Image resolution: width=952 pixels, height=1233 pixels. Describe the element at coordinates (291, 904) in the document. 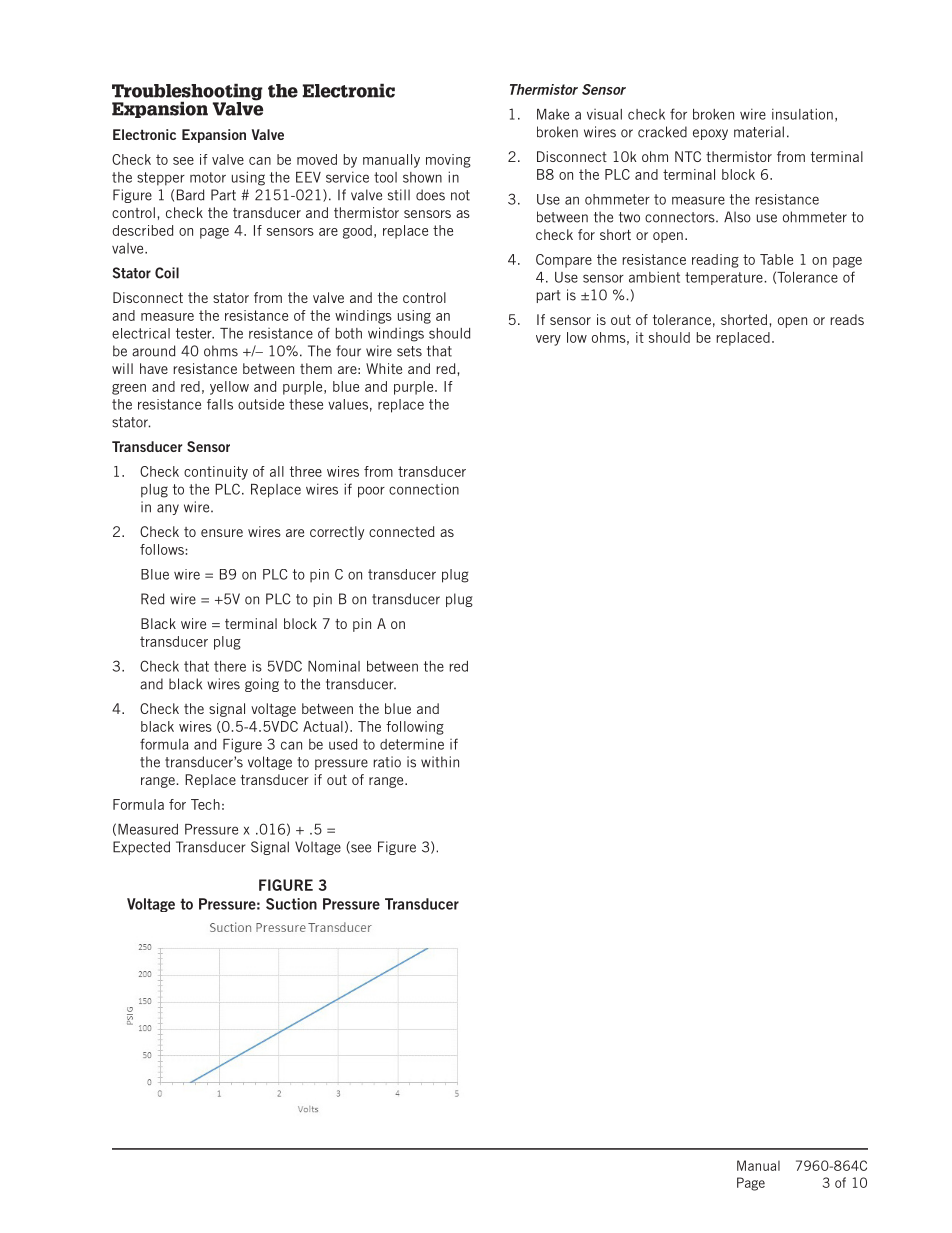

I see `Suction` at that location.
